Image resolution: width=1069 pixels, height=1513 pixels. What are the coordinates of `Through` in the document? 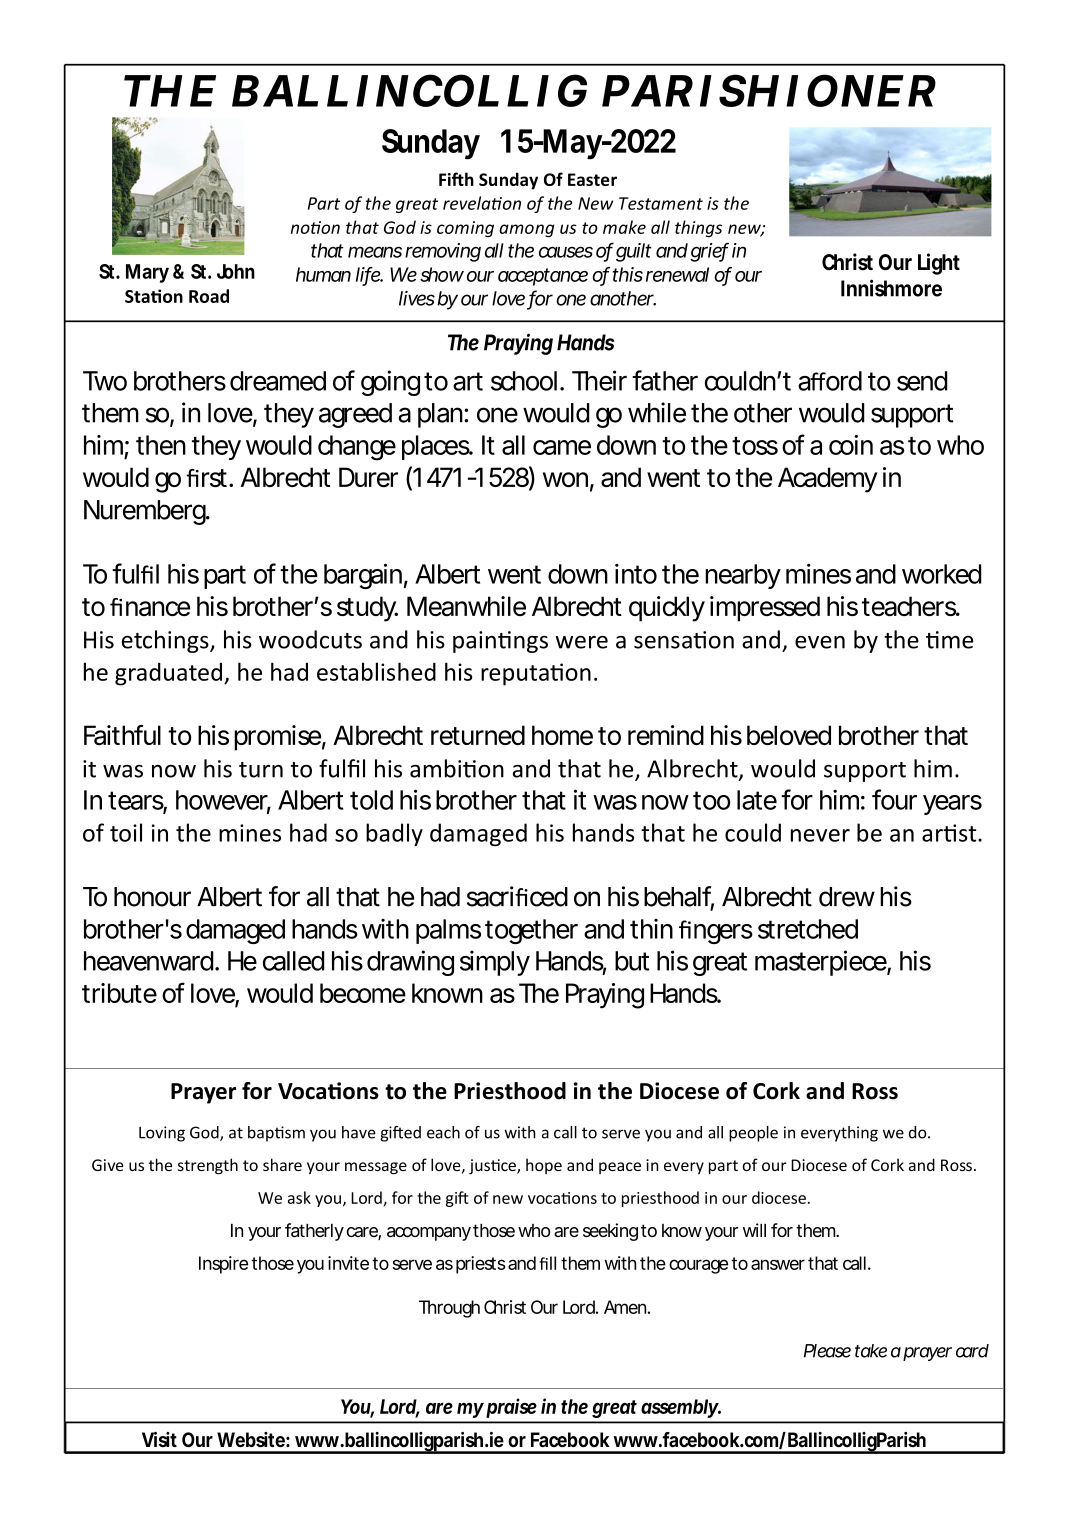 It's located at (449, 1309).
